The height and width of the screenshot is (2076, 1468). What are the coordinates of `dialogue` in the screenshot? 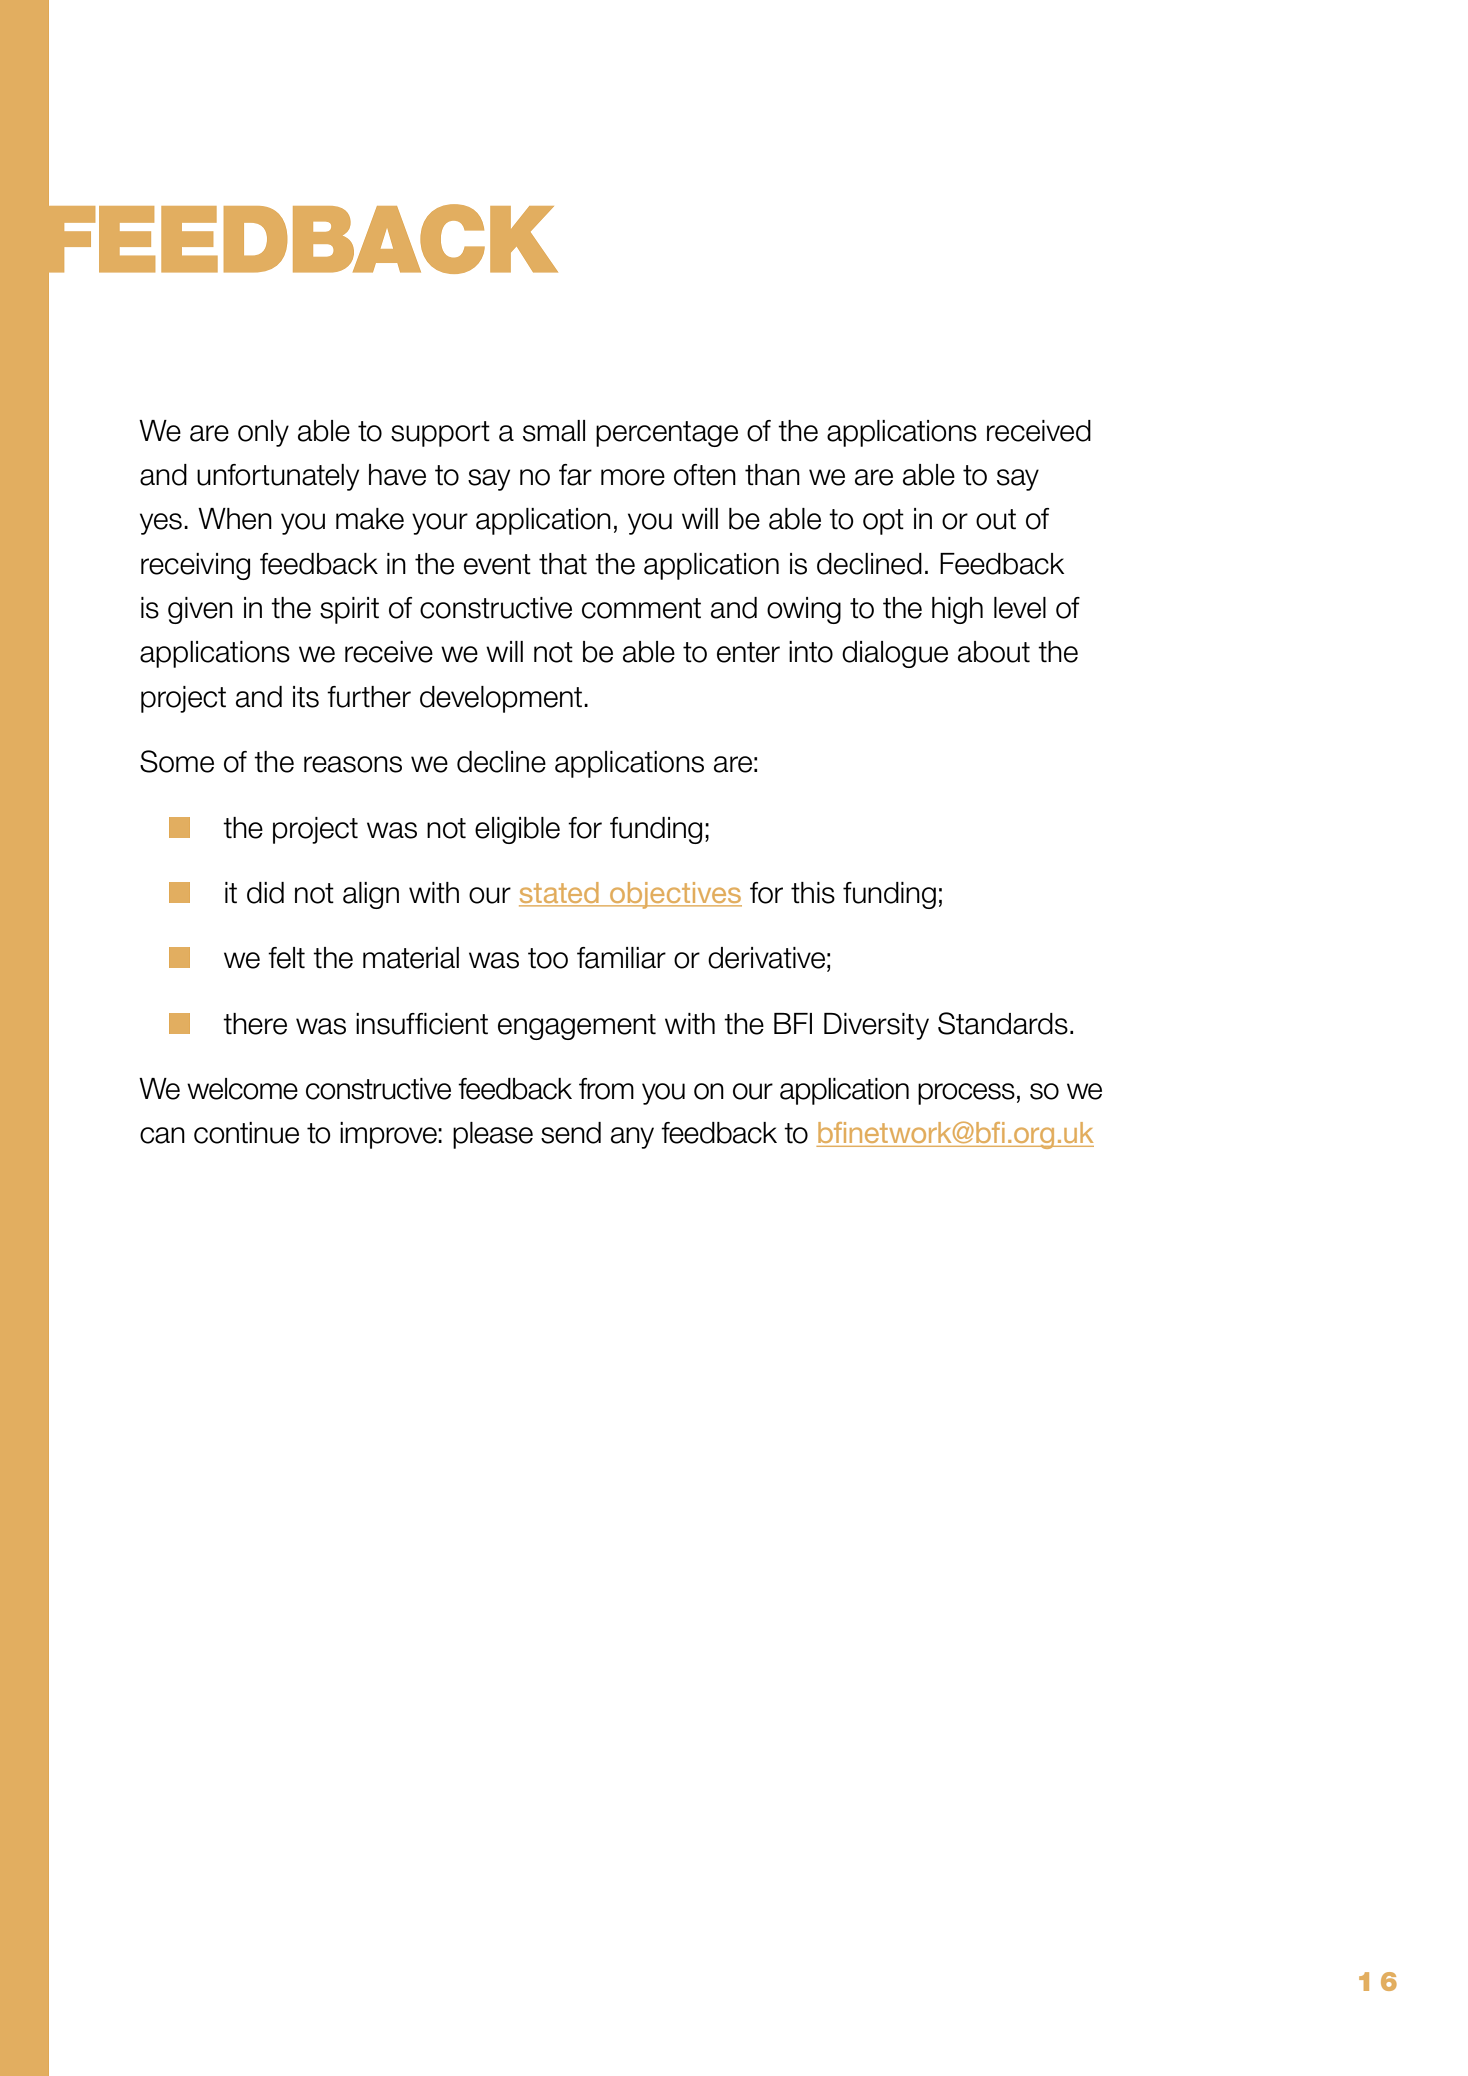 It's located at (895, 654).
